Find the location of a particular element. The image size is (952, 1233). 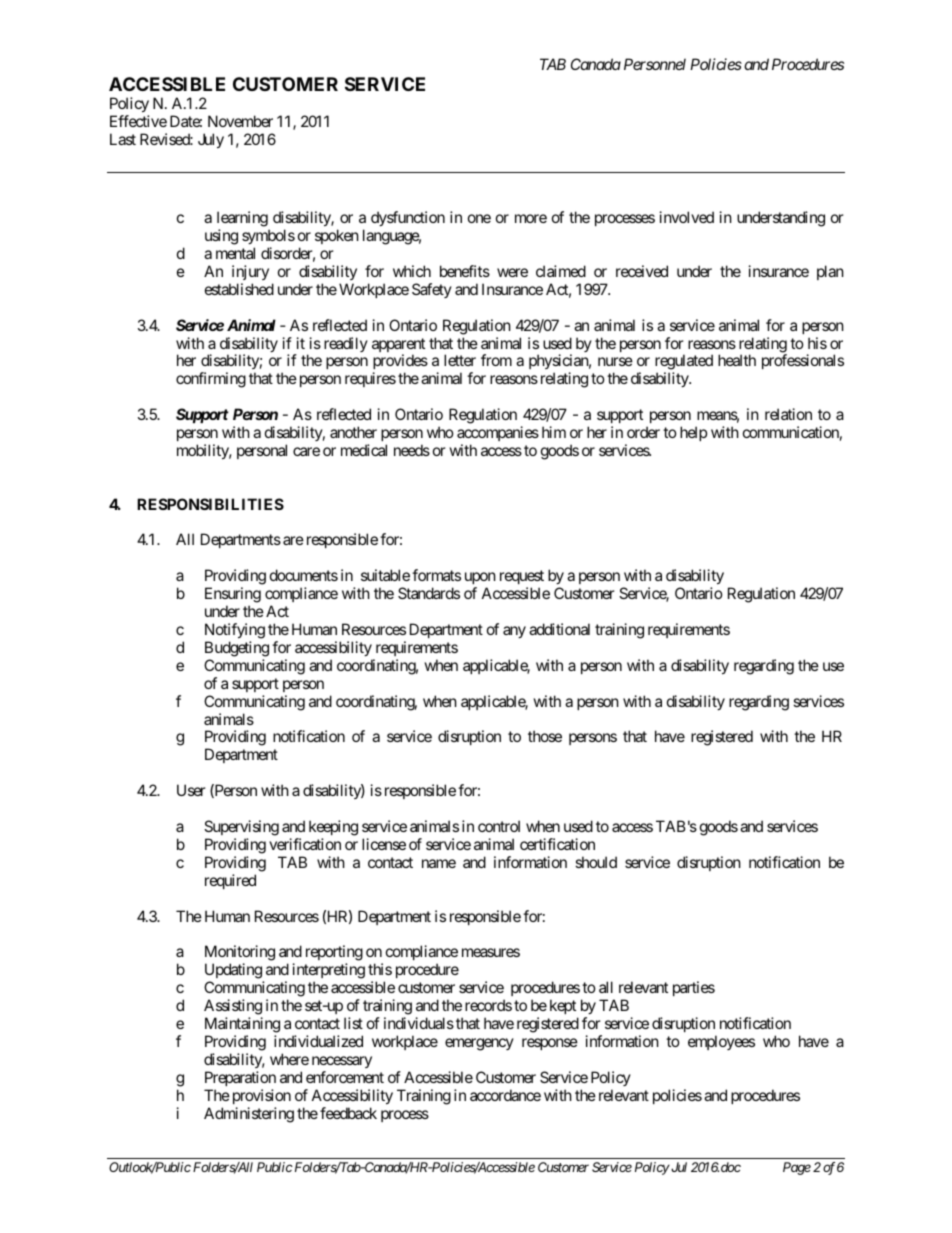

accordance is located at coordinates (505, 1095).
